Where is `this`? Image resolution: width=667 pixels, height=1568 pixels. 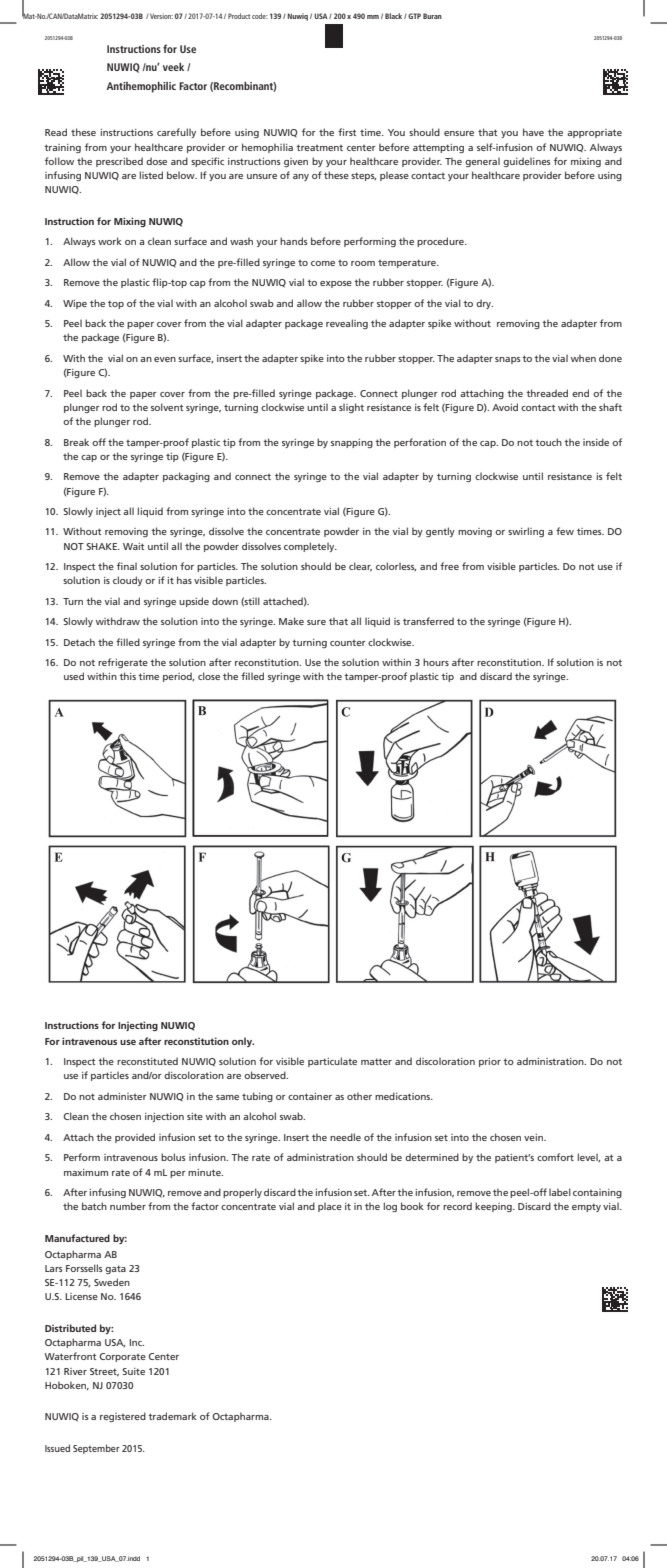 this is located at coordinates (127, 676).
